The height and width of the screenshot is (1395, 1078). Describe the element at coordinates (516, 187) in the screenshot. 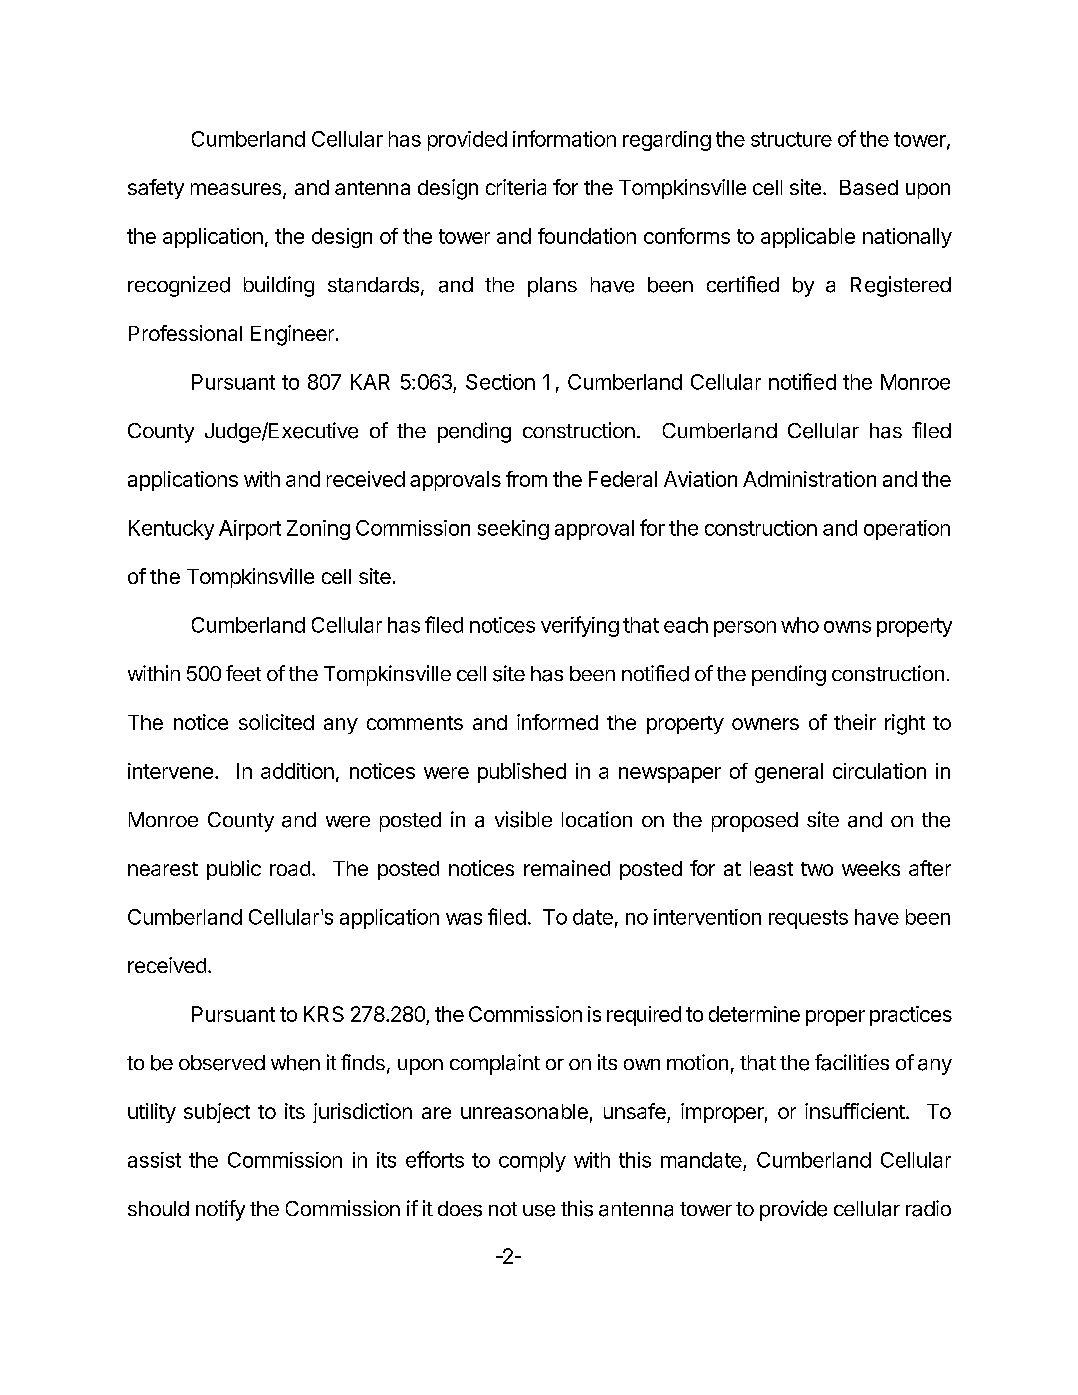

I see `criteria` at that location.
